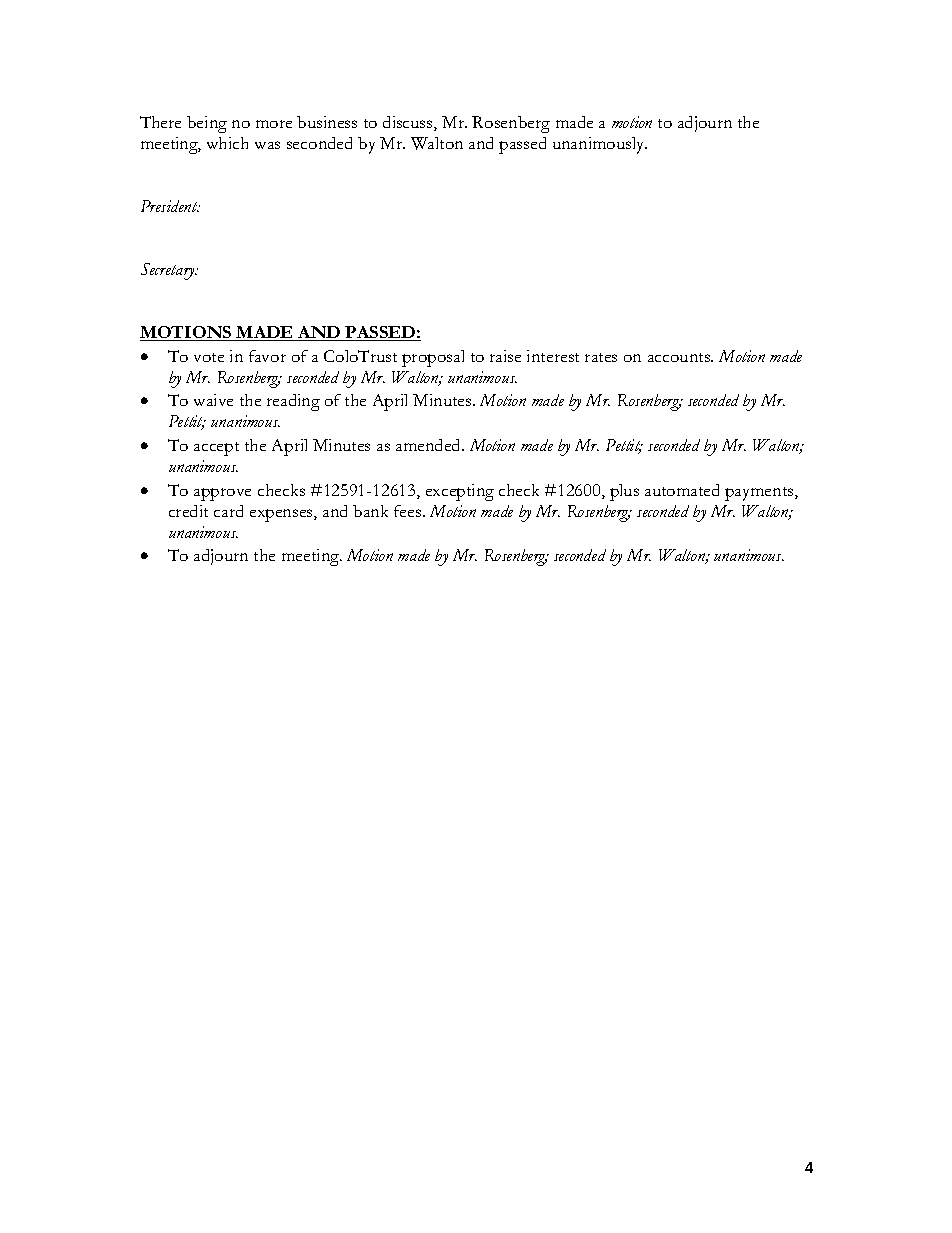  Describe the element at coordinates (227, 143) in the screenshot. I see `which` at that location.
